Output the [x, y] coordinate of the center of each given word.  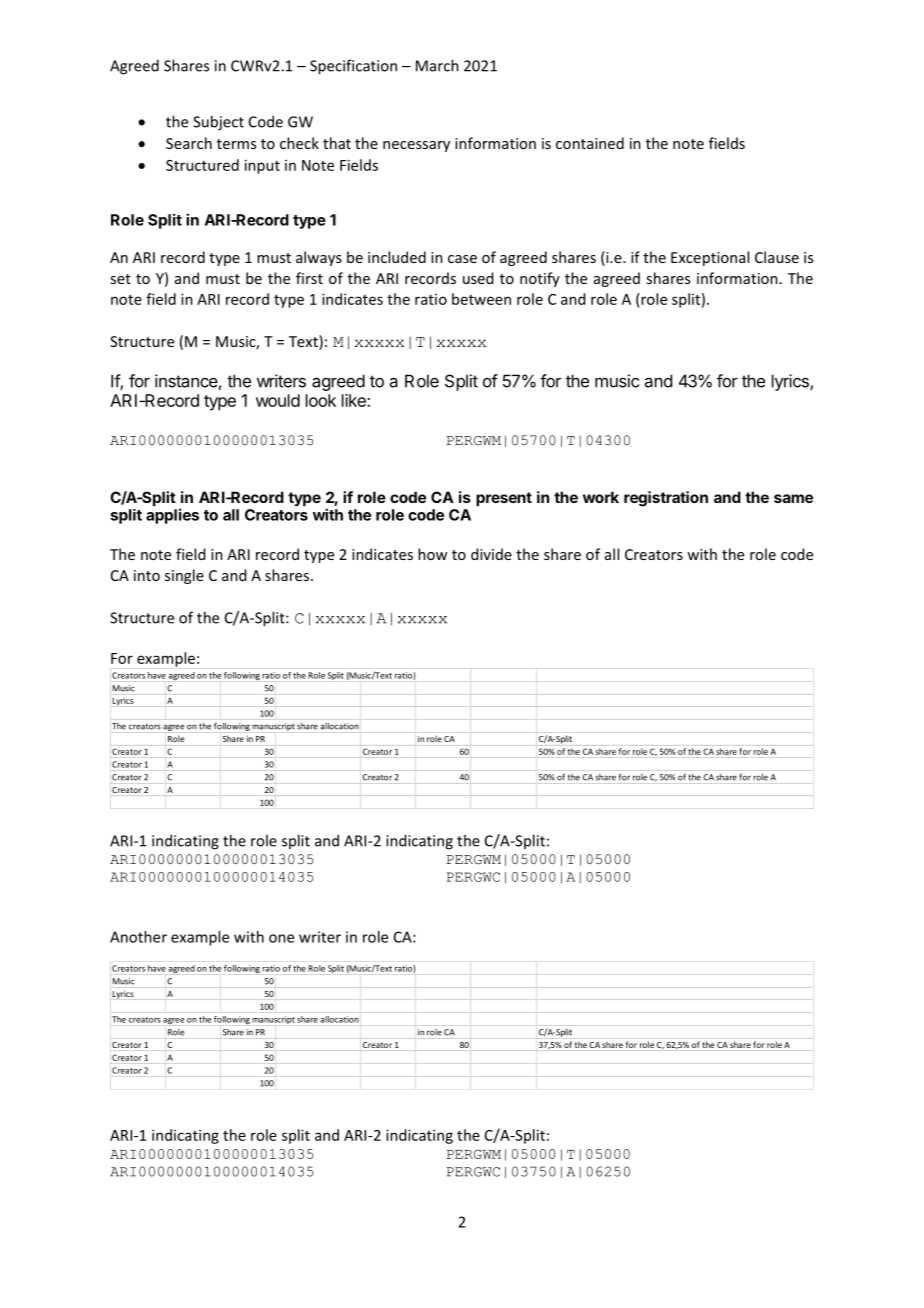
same [793, 498]
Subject [218, 123]
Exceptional [710, 258]
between [481, 299]
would [278, 400]
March [437, 65]
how [432, 554]
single [184, 576]
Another [138, 937]
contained [590, 143]
